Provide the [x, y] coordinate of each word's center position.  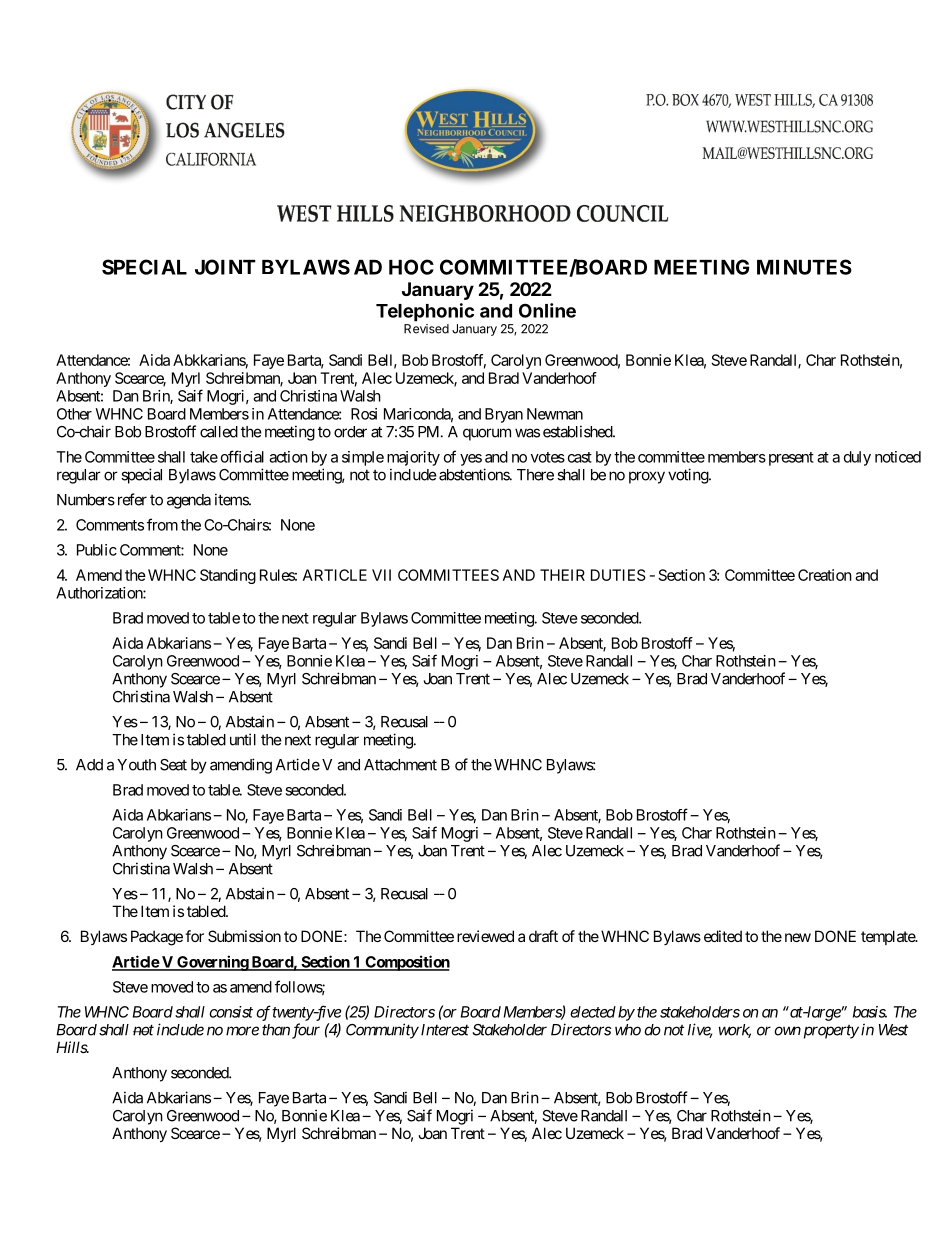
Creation [825, 575]
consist [231, 1012]
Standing [228, 576]
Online [547, 310]
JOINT [225, 267]
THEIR [562, 575]
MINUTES [804, 267]
